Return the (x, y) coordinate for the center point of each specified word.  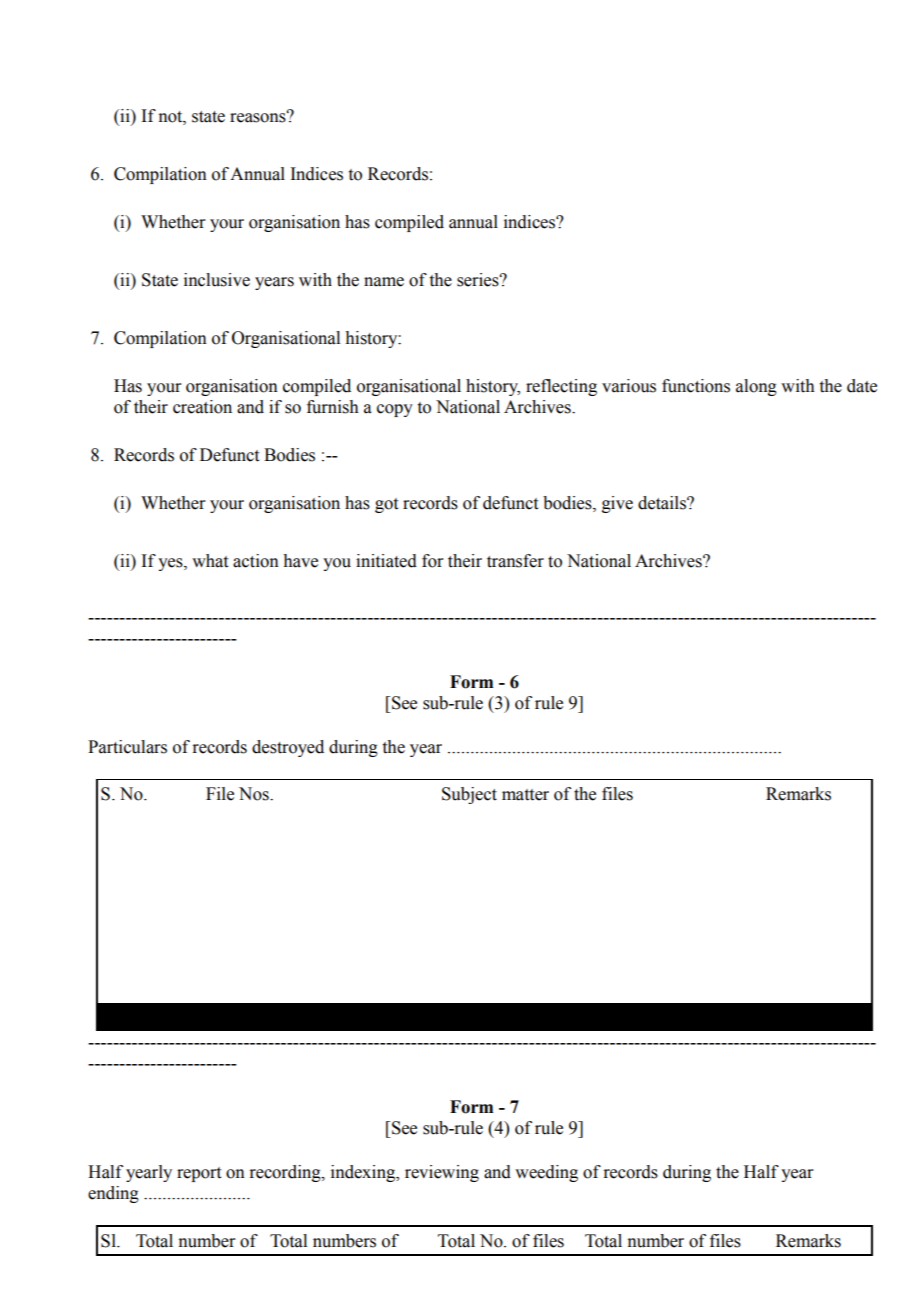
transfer (515, 561)
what (210, 561)
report (199, 1174)
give (617, 504)
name (384, 282)
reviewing (442, 1173)
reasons (259, 117)
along (756, 387)
